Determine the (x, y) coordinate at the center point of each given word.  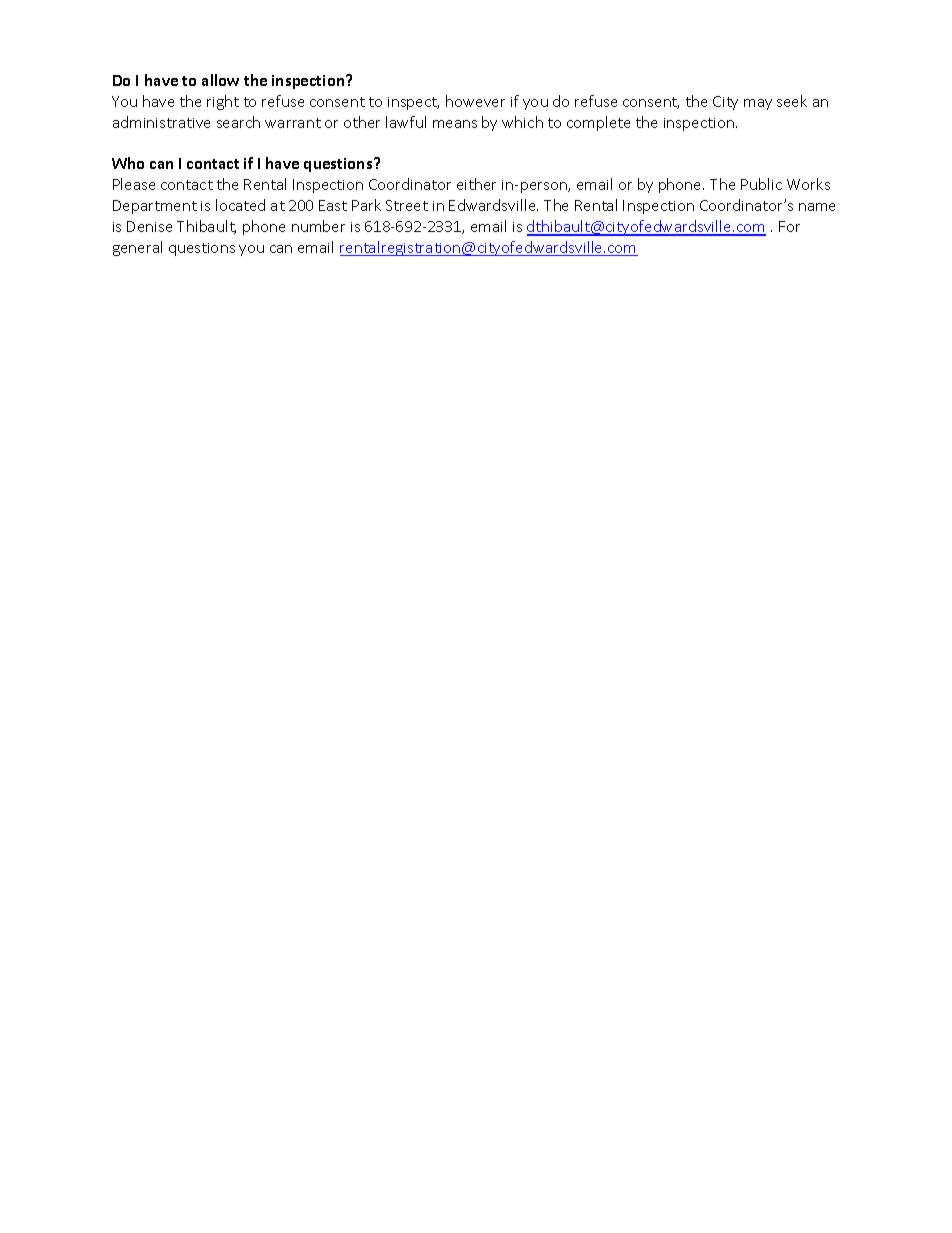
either (476, 184)
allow (220, 80)
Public (761, 184)
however (475, 101)
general (137, 248)
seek (792, 101)
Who (128, 163)
